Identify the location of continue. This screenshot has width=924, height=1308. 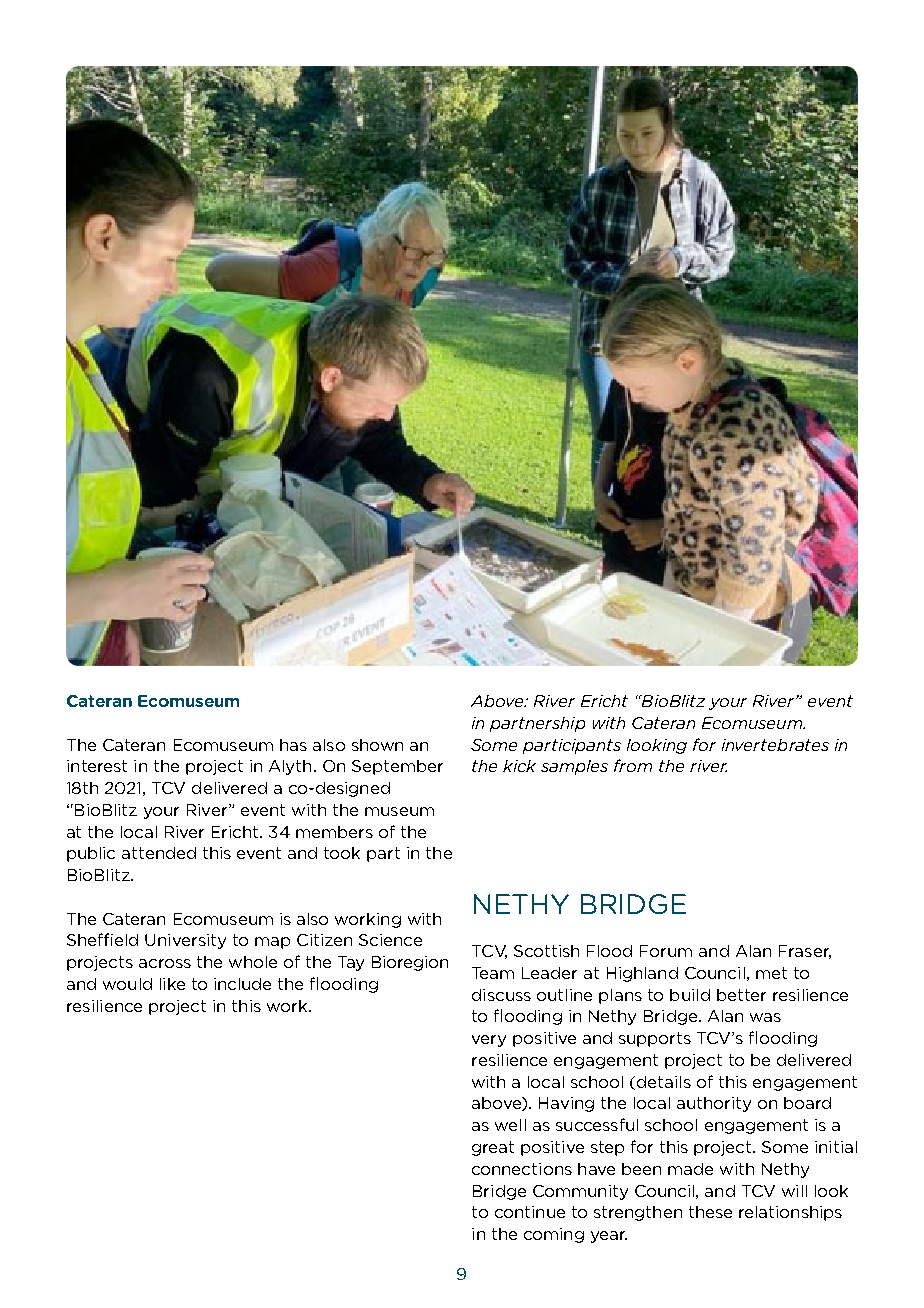
(530, 1212).
